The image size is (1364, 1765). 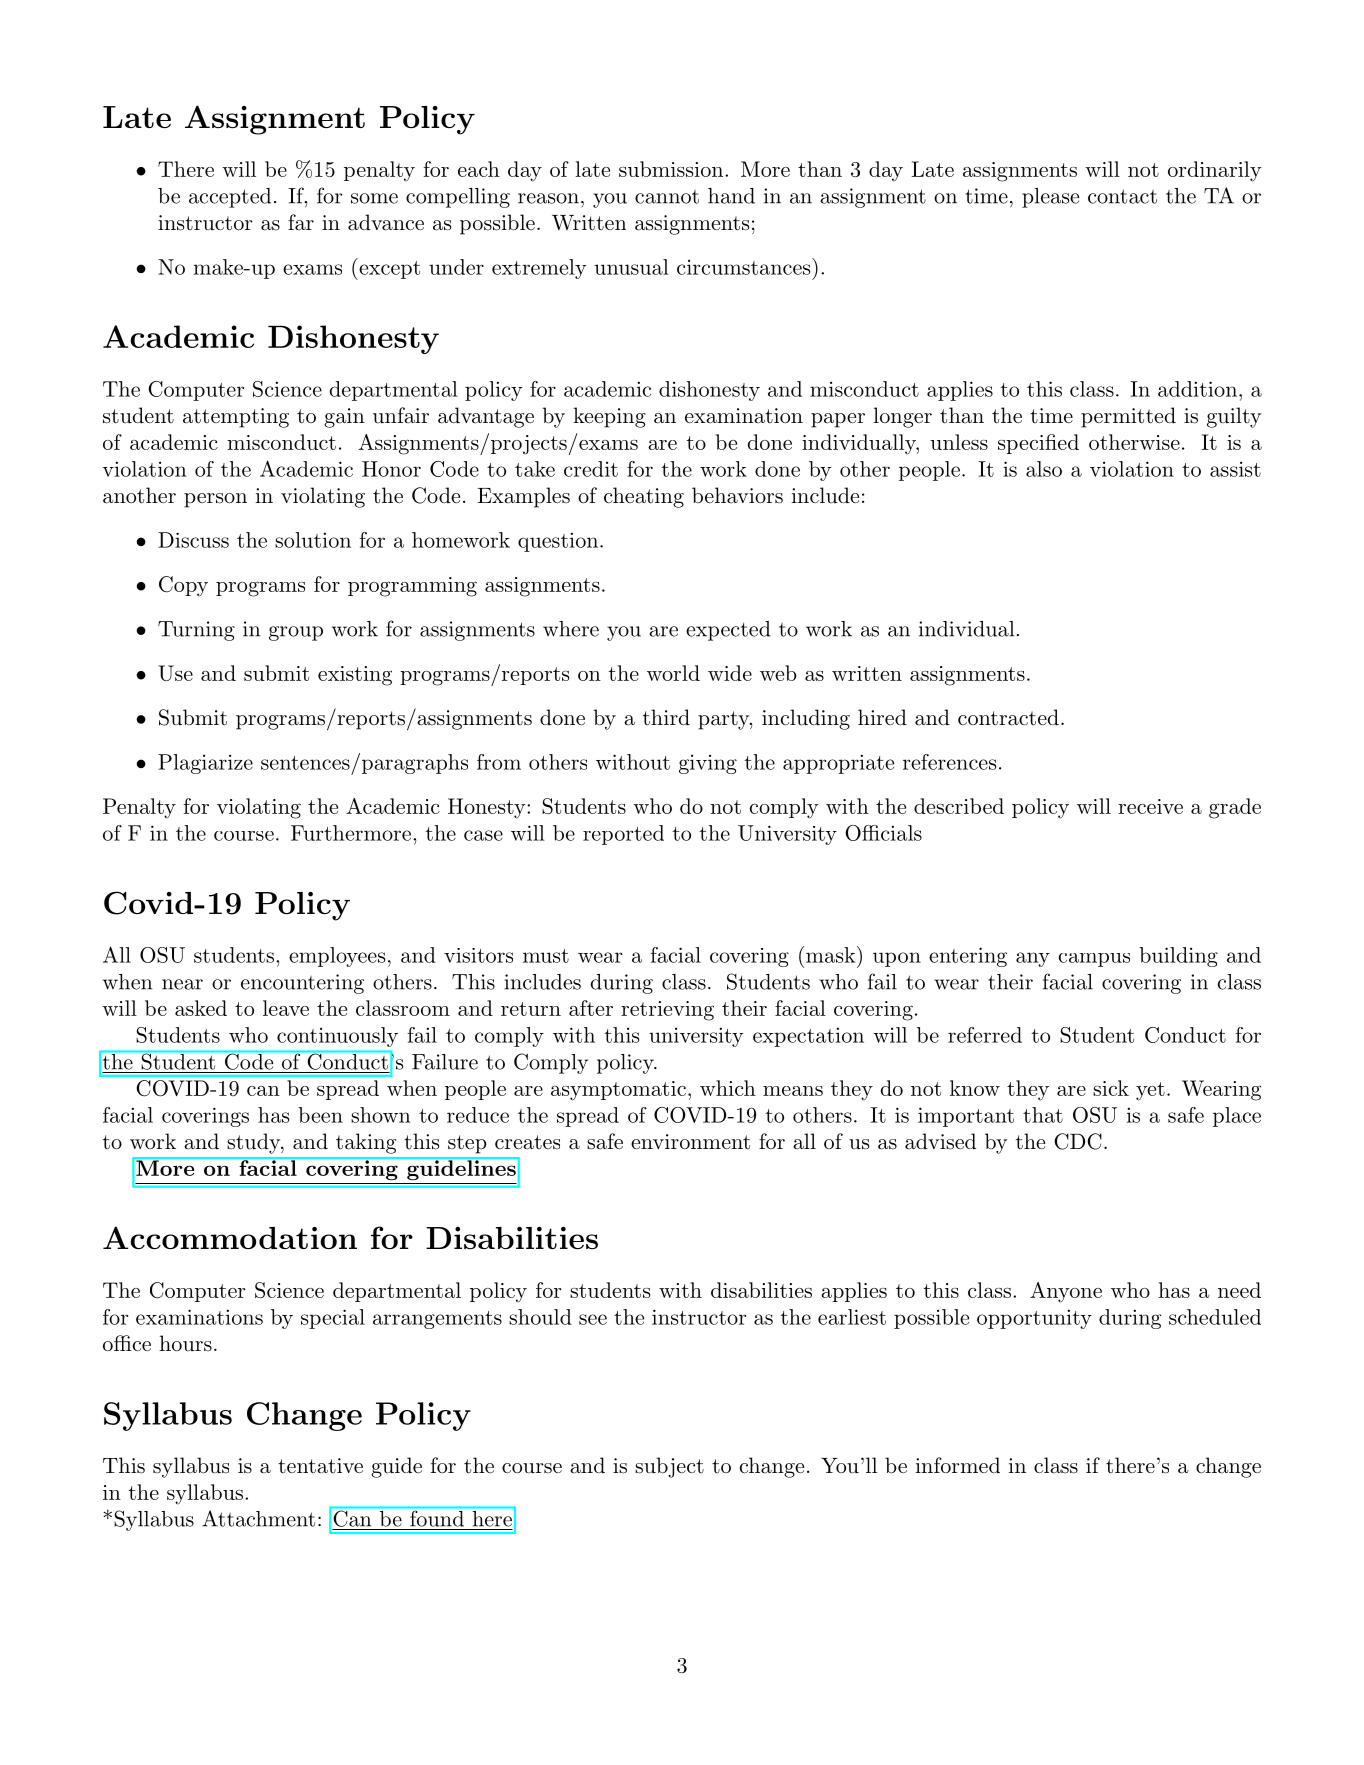 What do you see at coordinates (1078, 1141) in the screenshot?
I see `CDC` at bounding box center [1078, 1141].
